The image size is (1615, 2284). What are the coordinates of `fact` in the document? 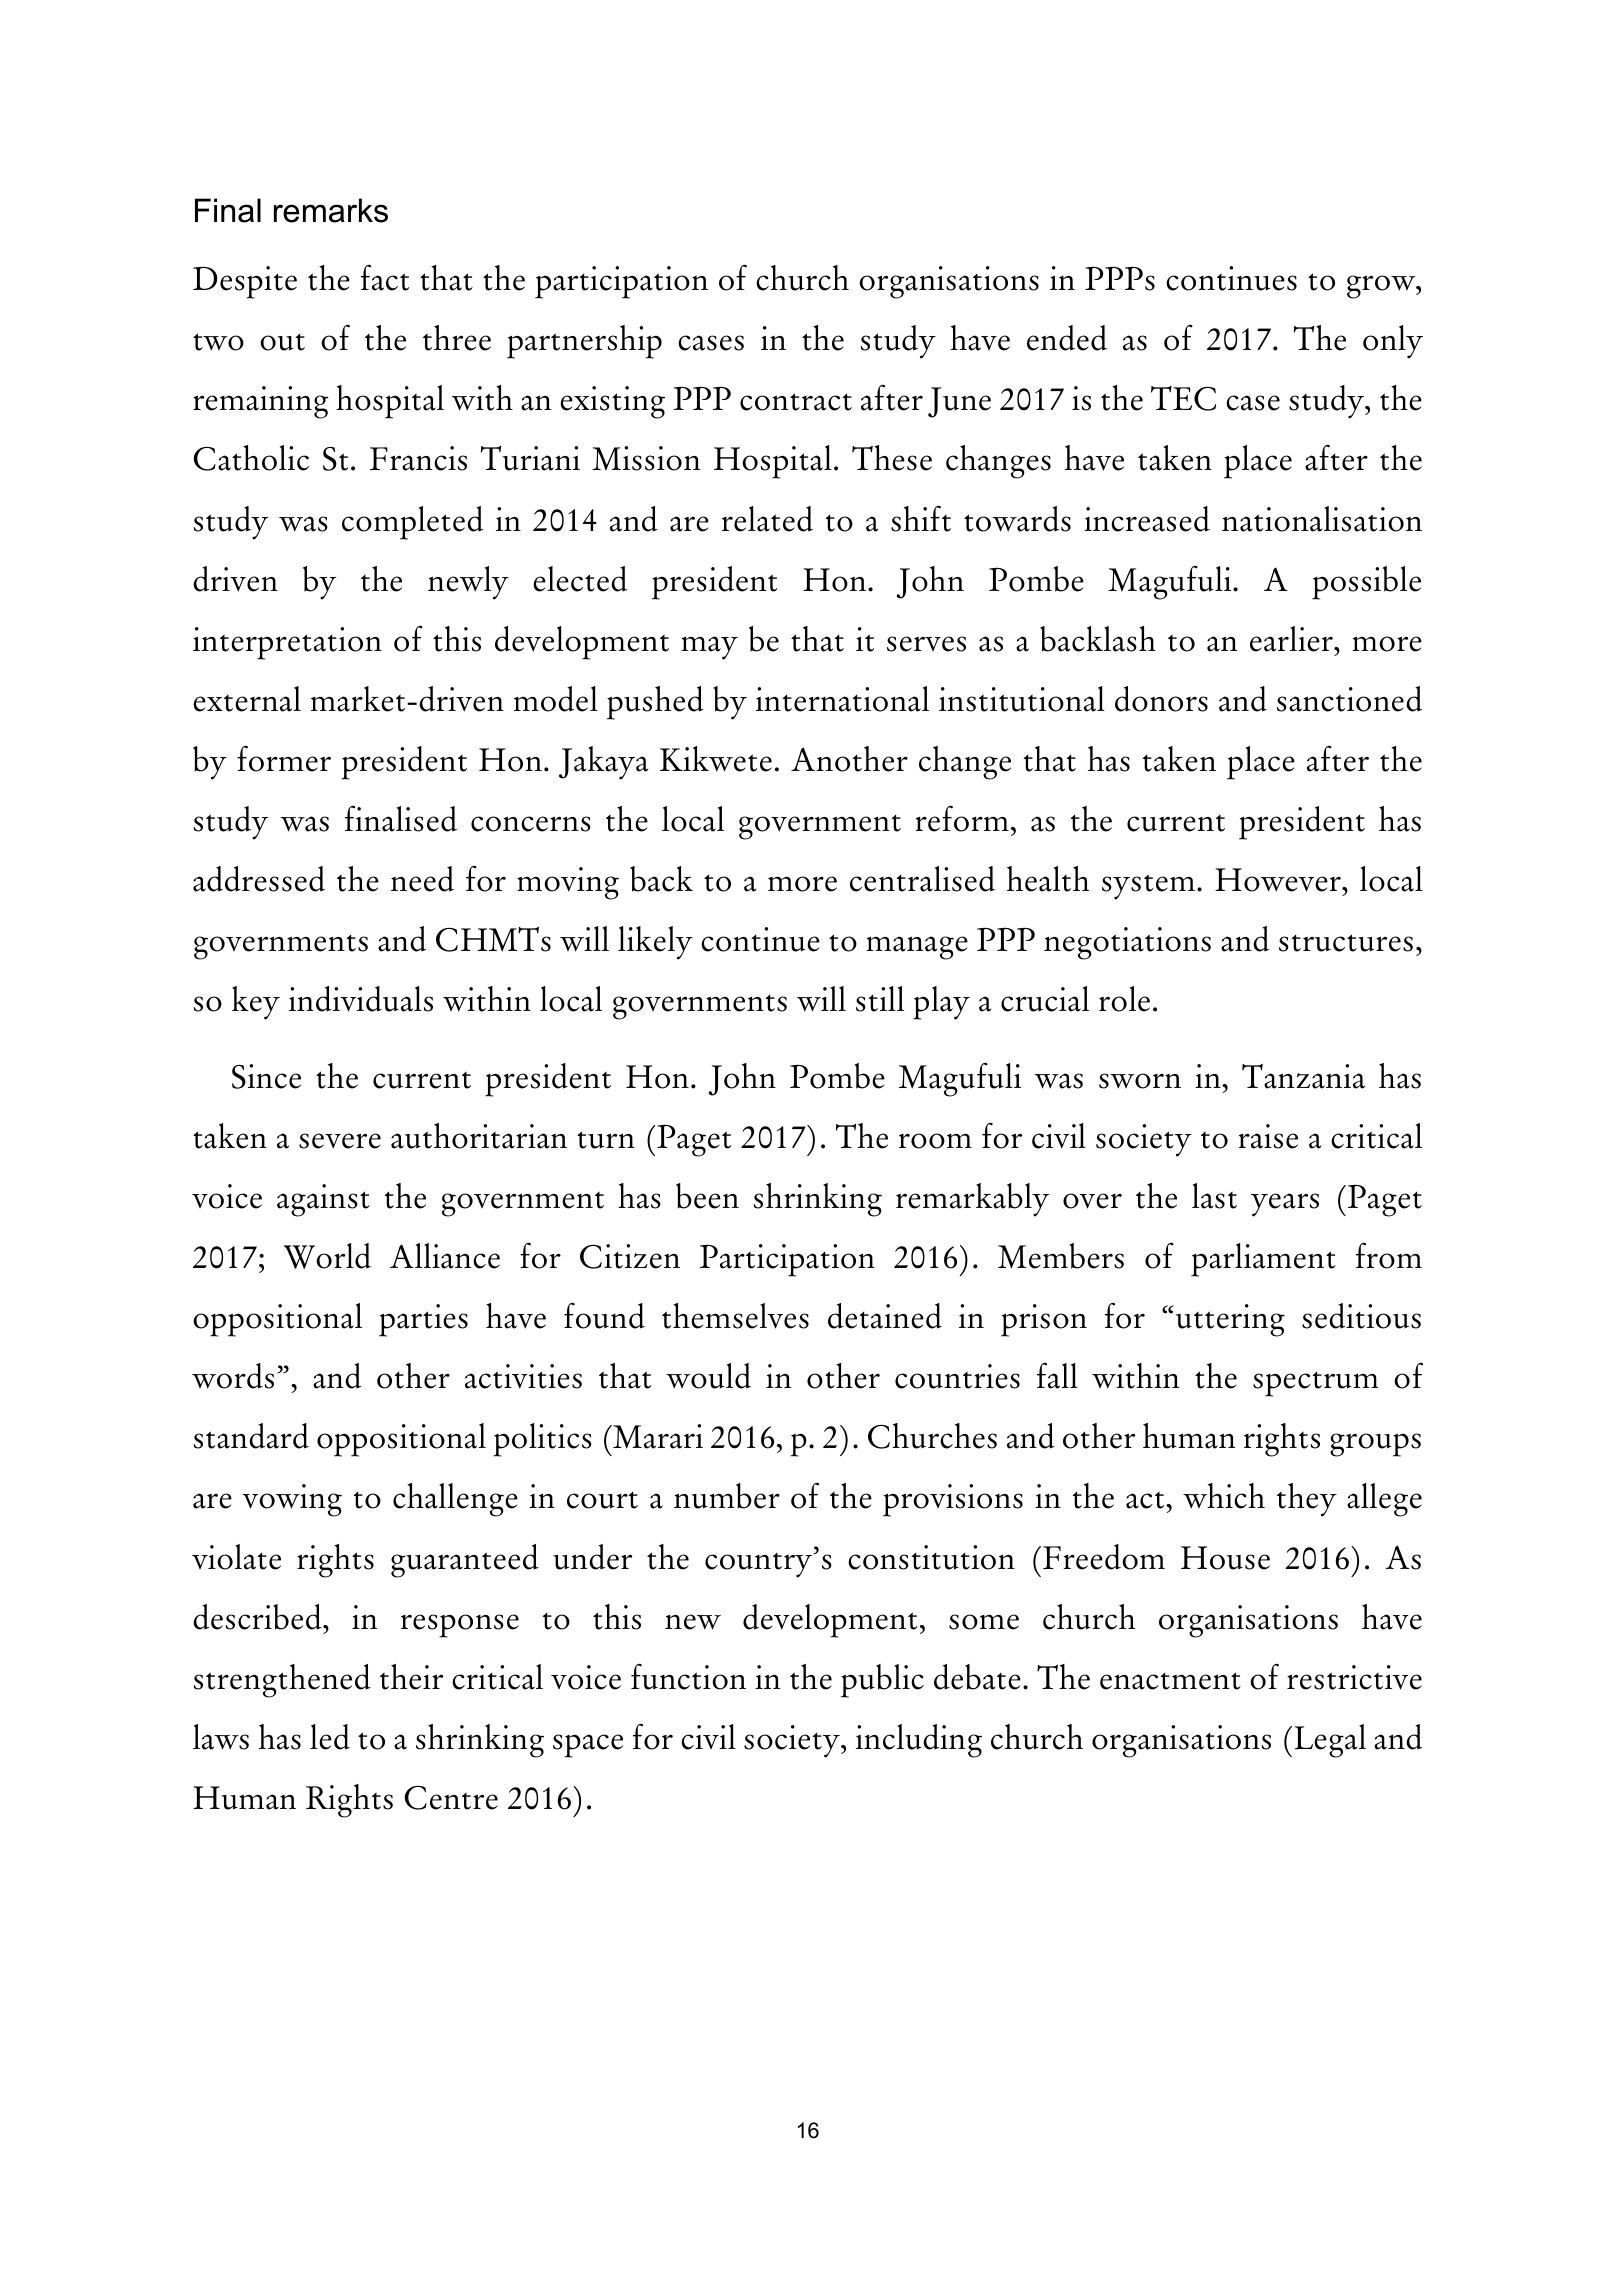 It's located at (385, 278).
